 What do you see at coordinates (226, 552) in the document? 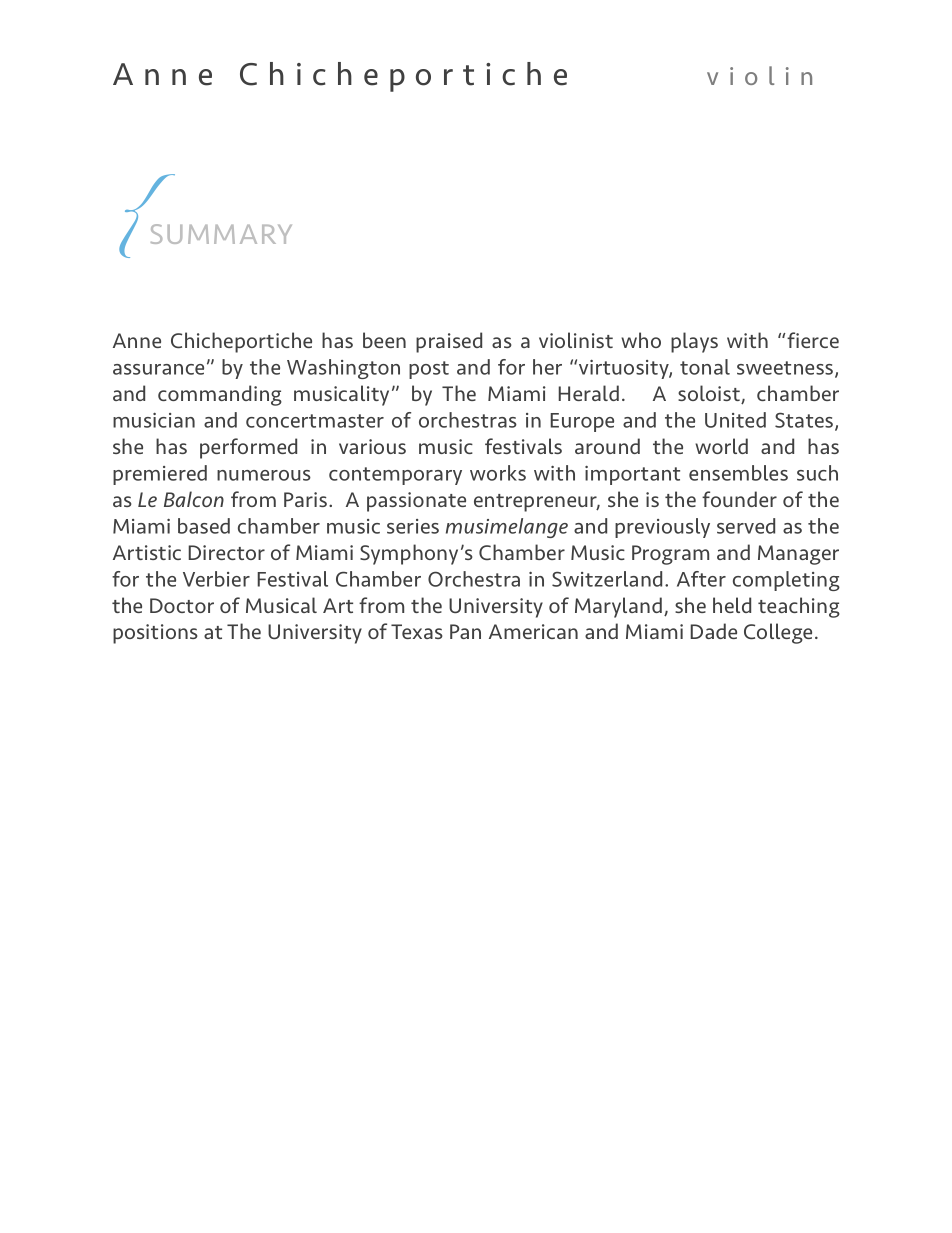
I see `Director` at bounding box center [226, 552].
